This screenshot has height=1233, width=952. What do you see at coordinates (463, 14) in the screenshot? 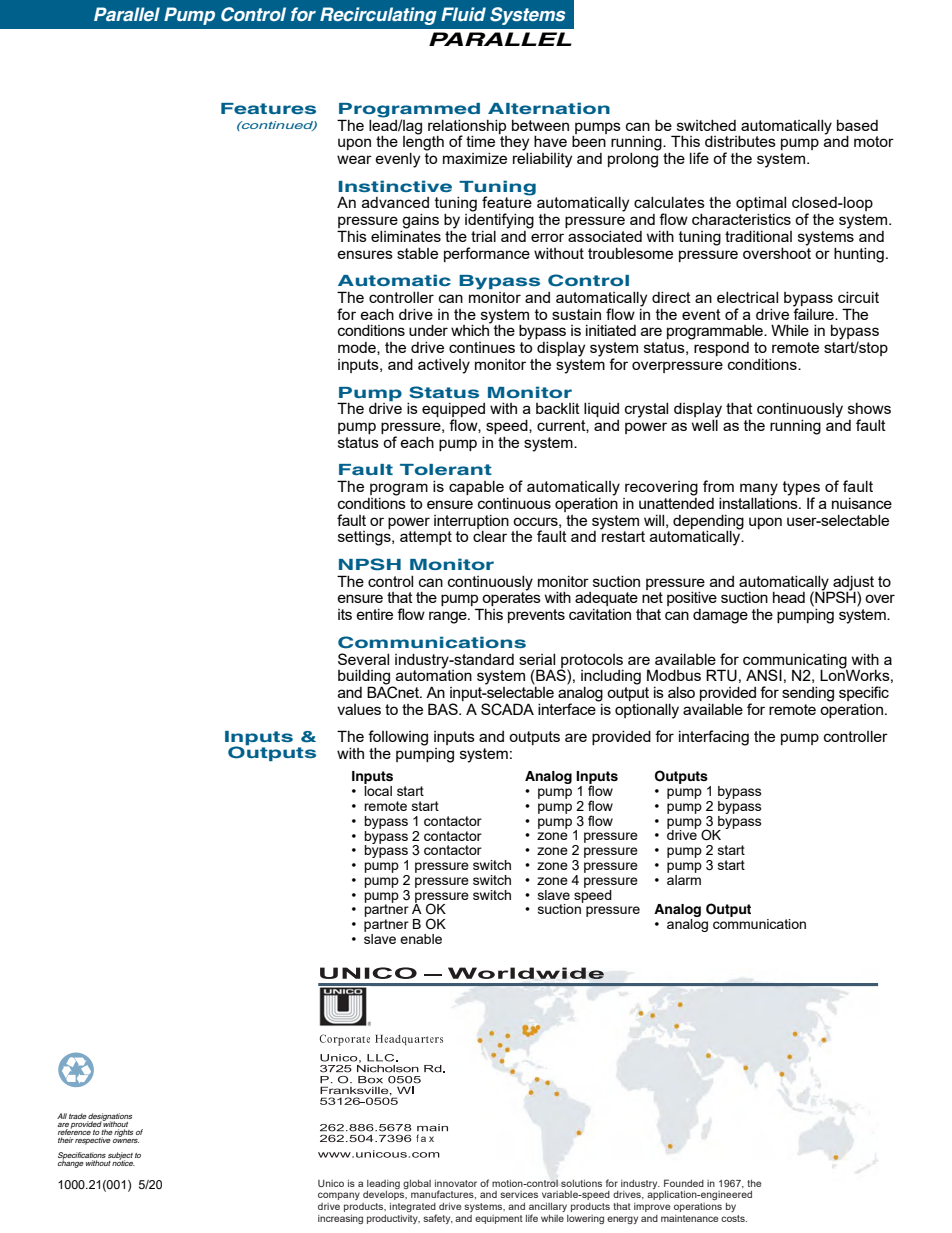
I see `Fluid` at bounding box center [463, 14].
